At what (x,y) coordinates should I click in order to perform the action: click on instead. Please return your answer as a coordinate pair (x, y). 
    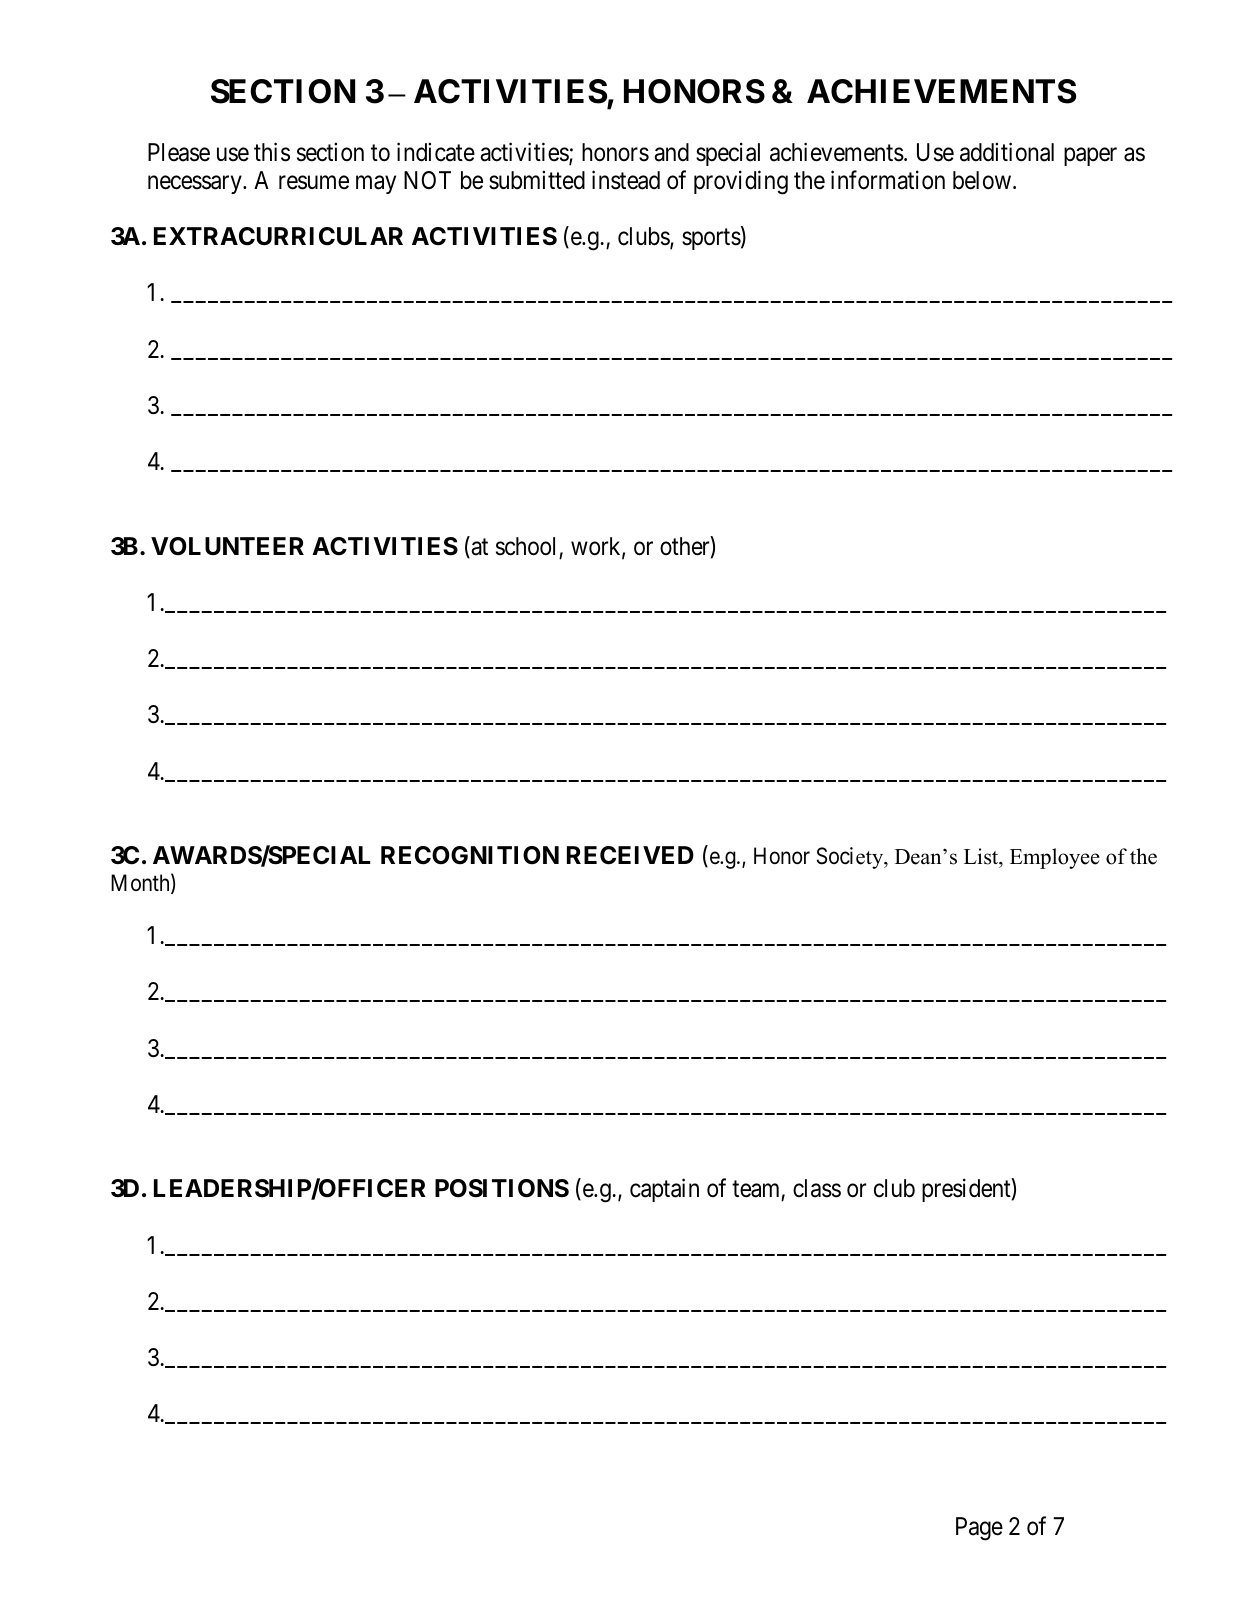
    Looking at the image, I should click on (626, 180).
